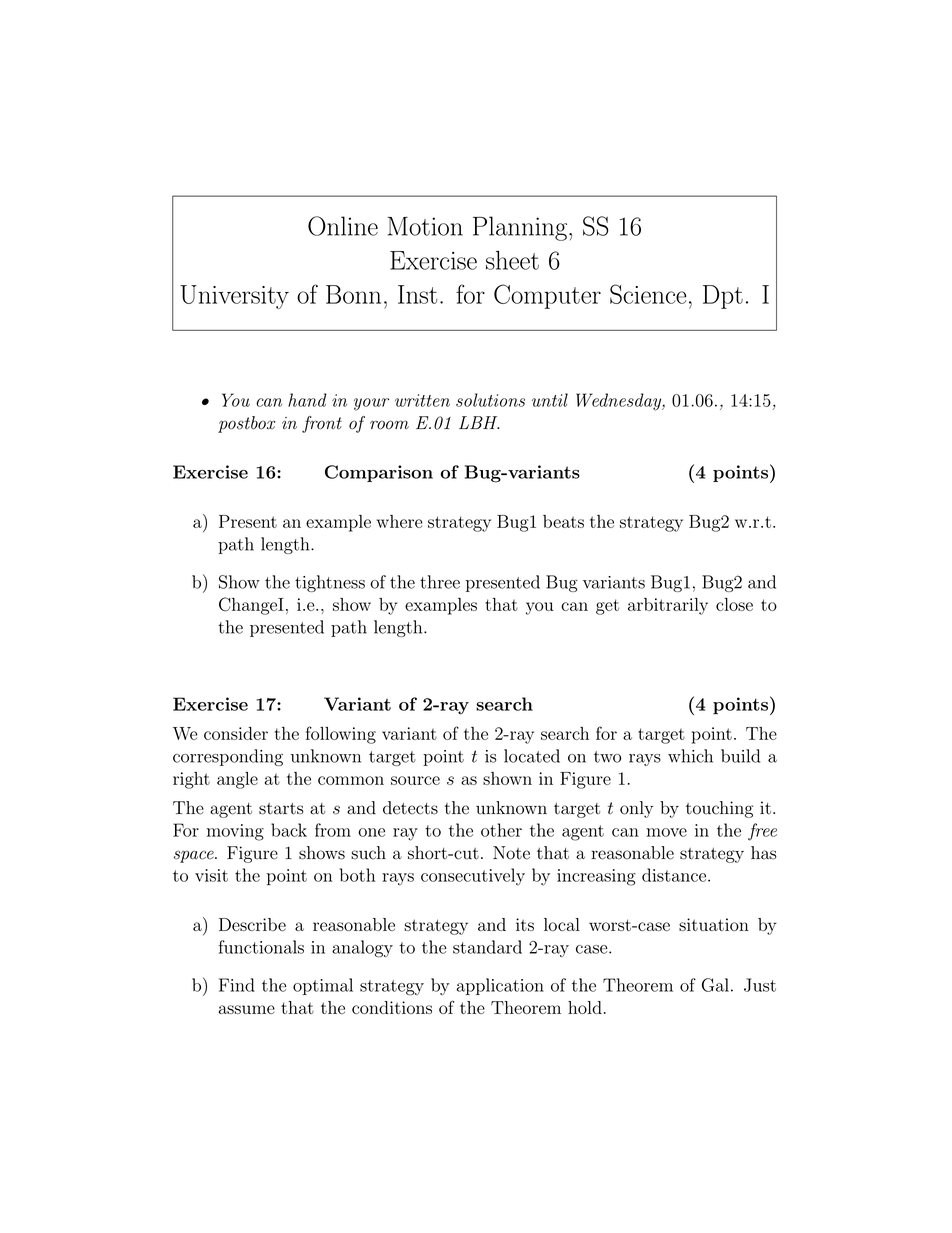 Image resolution: width=952 pixels, height=1233 pixels. What do you see at coordinates (668, 606) in the screenshot?
I see `arbitrarily` at bounding box center [668, 606].
